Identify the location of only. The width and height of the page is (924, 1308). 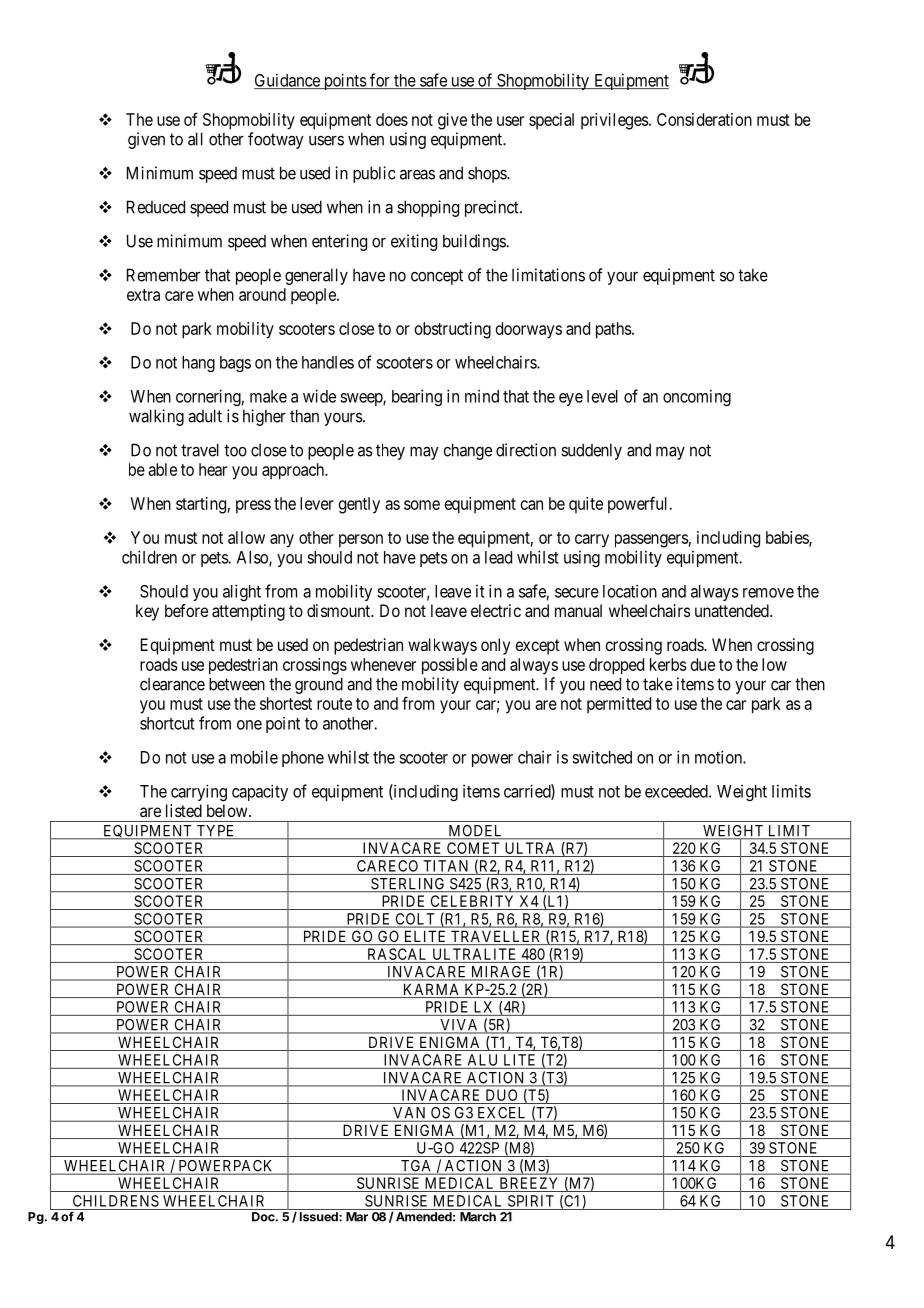
(495, 646).
